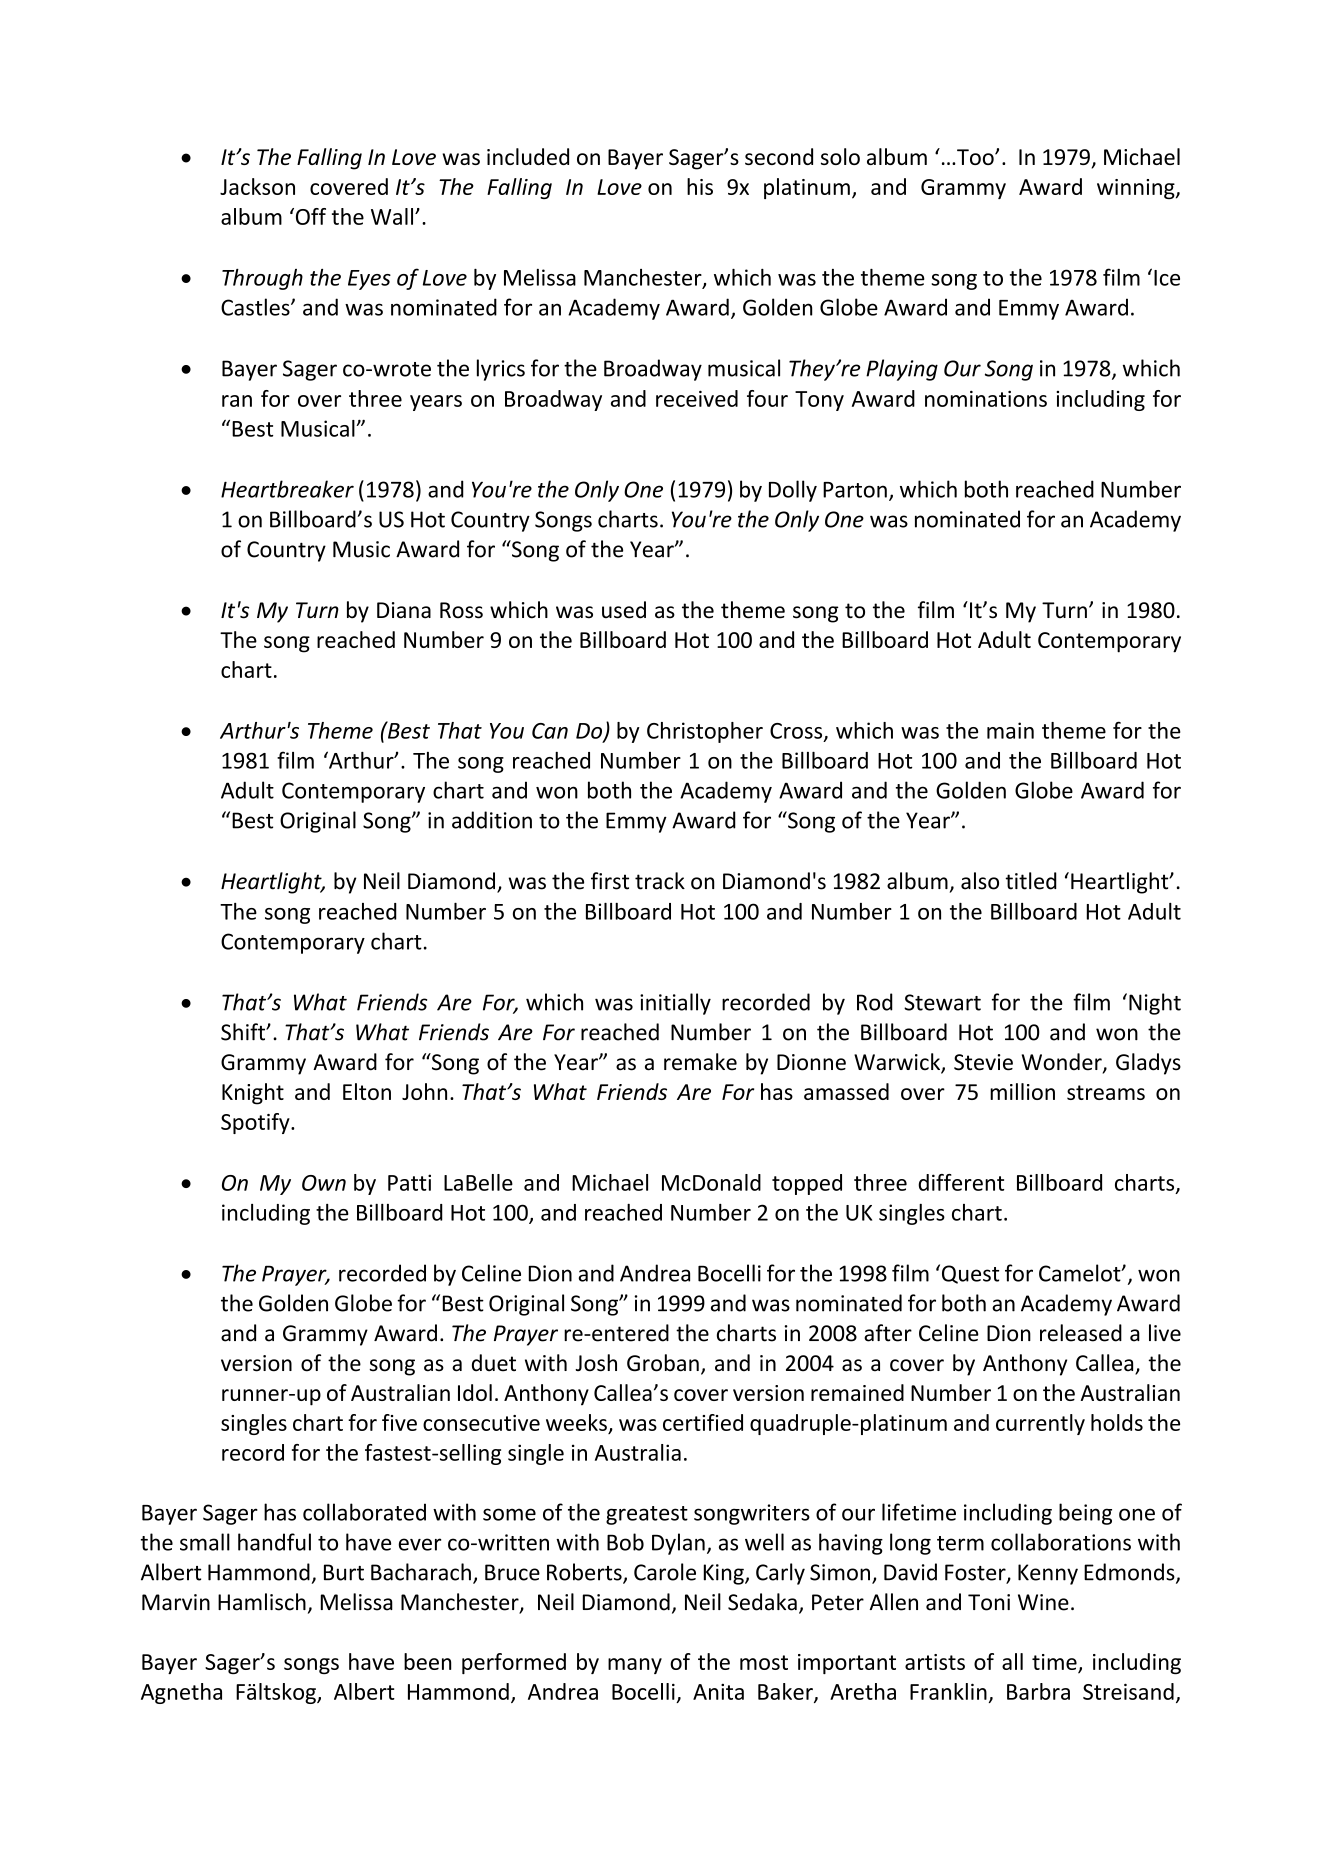 The image size is (1324, 1872). Describe the element at coordinates (700, 186) in the document. I see `his` at that location.
